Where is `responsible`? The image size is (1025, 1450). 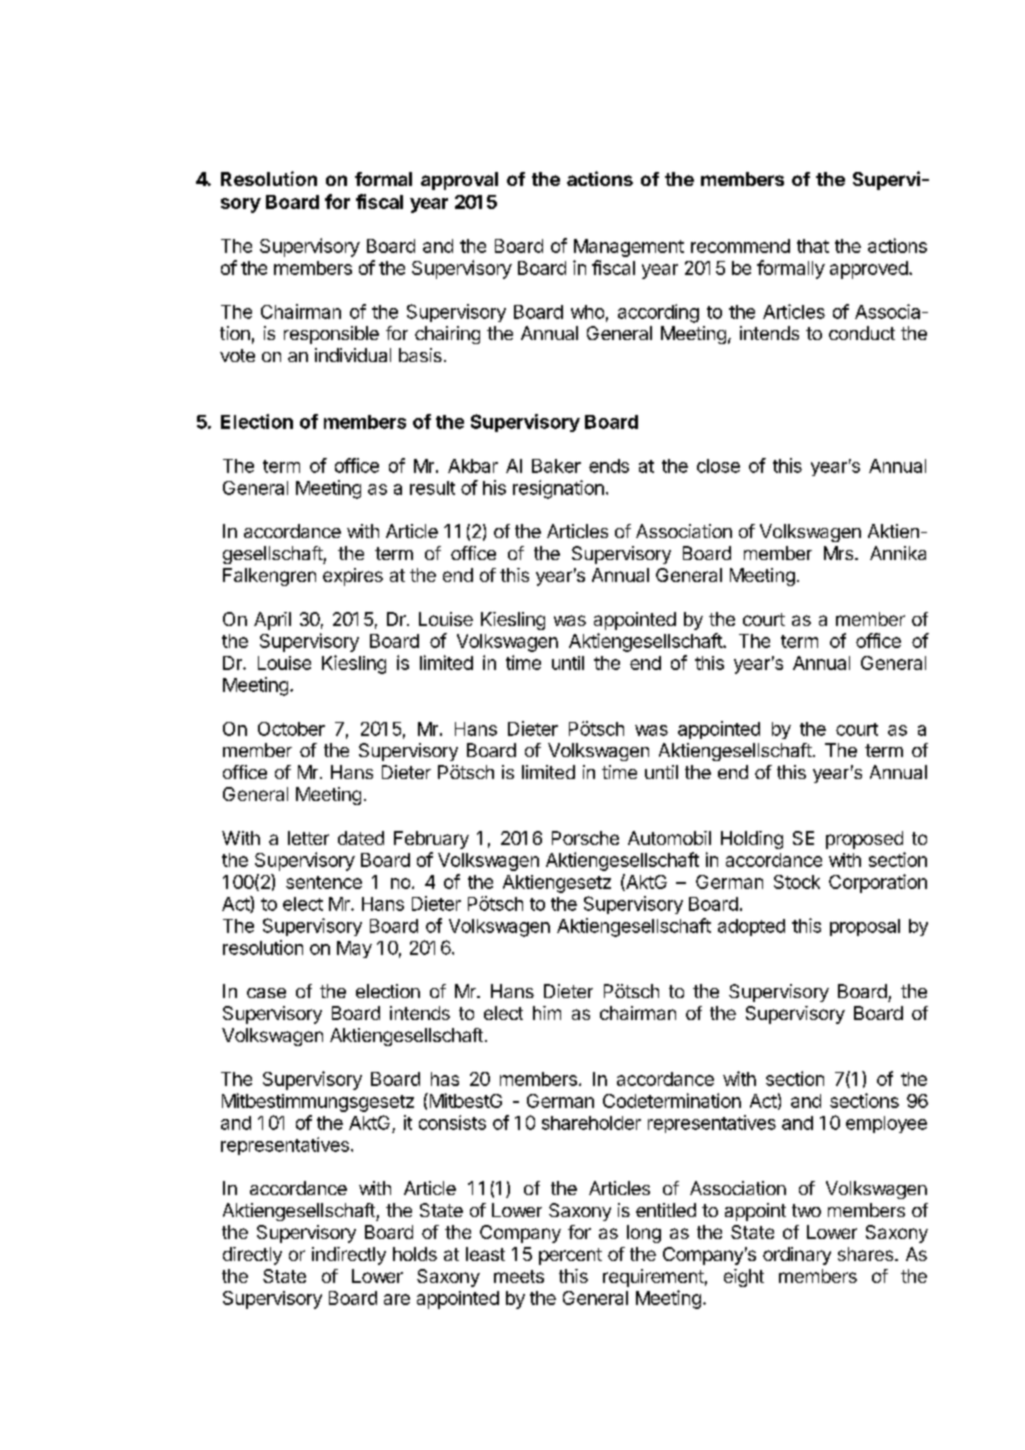 responsible is located at coordinates (331, 335).
